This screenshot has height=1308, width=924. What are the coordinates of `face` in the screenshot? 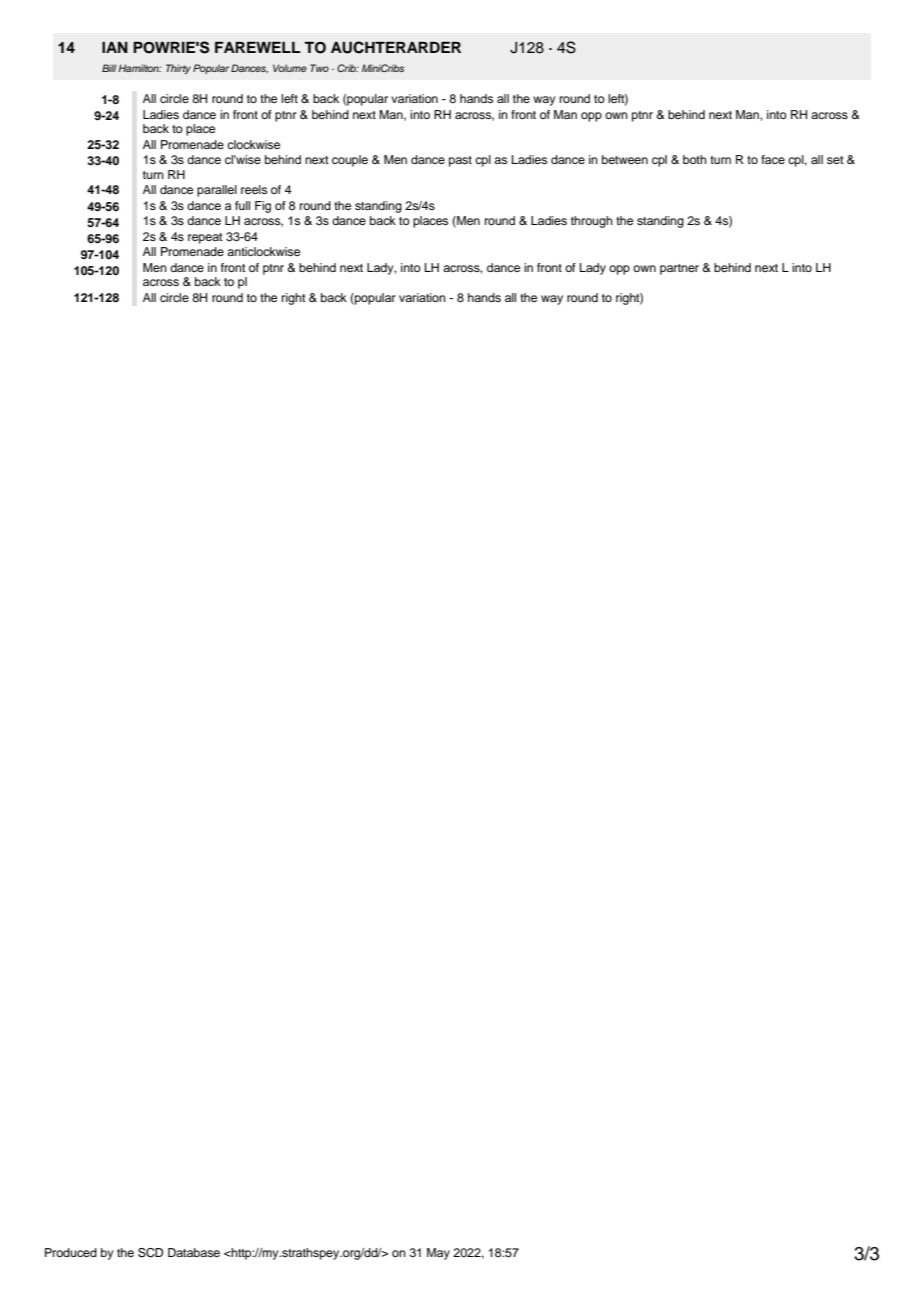 It's located at (773, 159).
